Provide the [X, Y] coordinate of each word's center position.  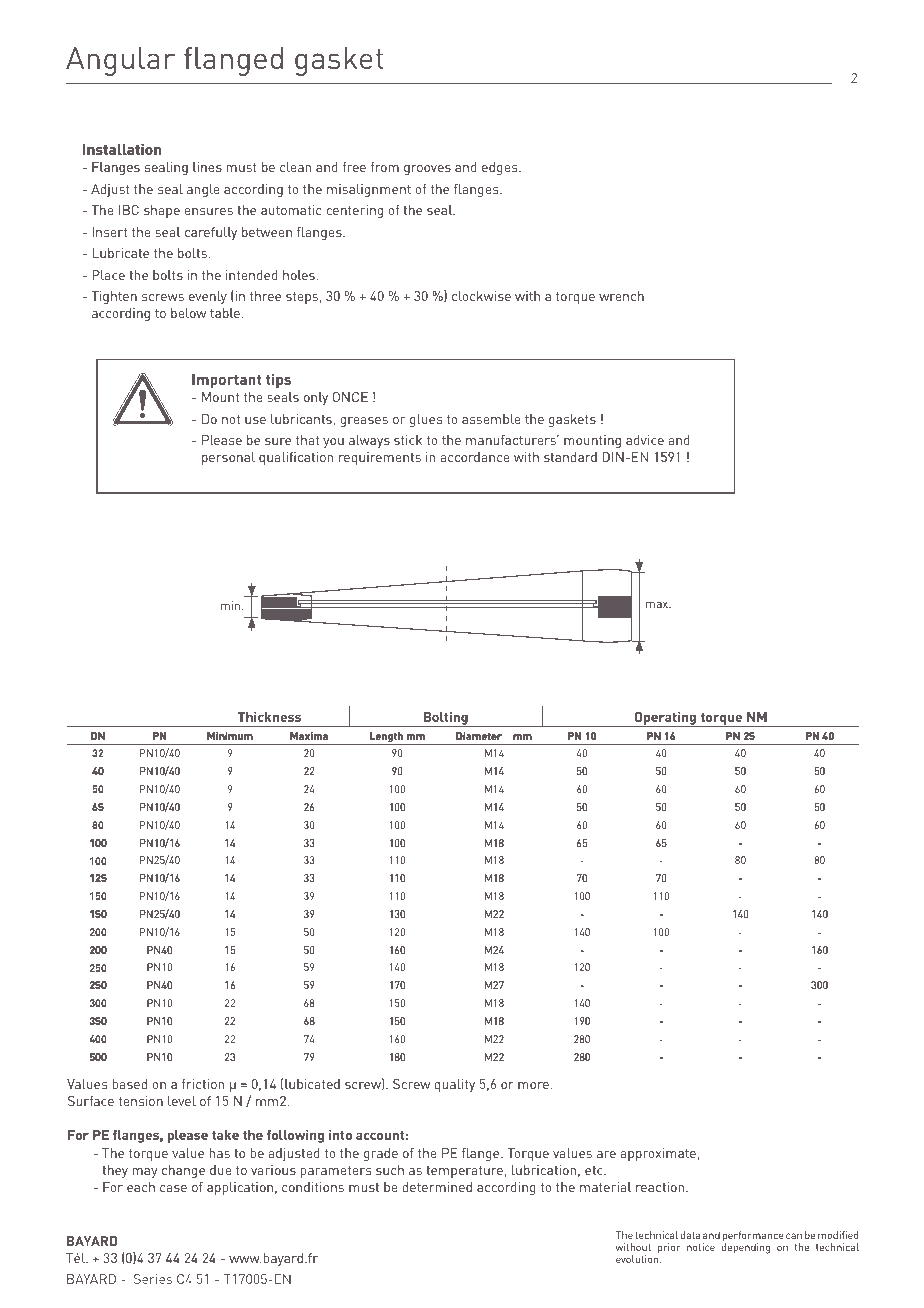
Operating [665, 719]
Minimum [230, 736]
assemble [491, 419]
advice [645, 440]
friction [203, 1084]
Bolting [445, 719]
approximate [658, 1154]
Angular [120, 61]
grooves [427, 170]
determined [437, 1187]
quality [454, 1085]
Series [153, 1279]
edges [501, 168]
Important [227, 381]
